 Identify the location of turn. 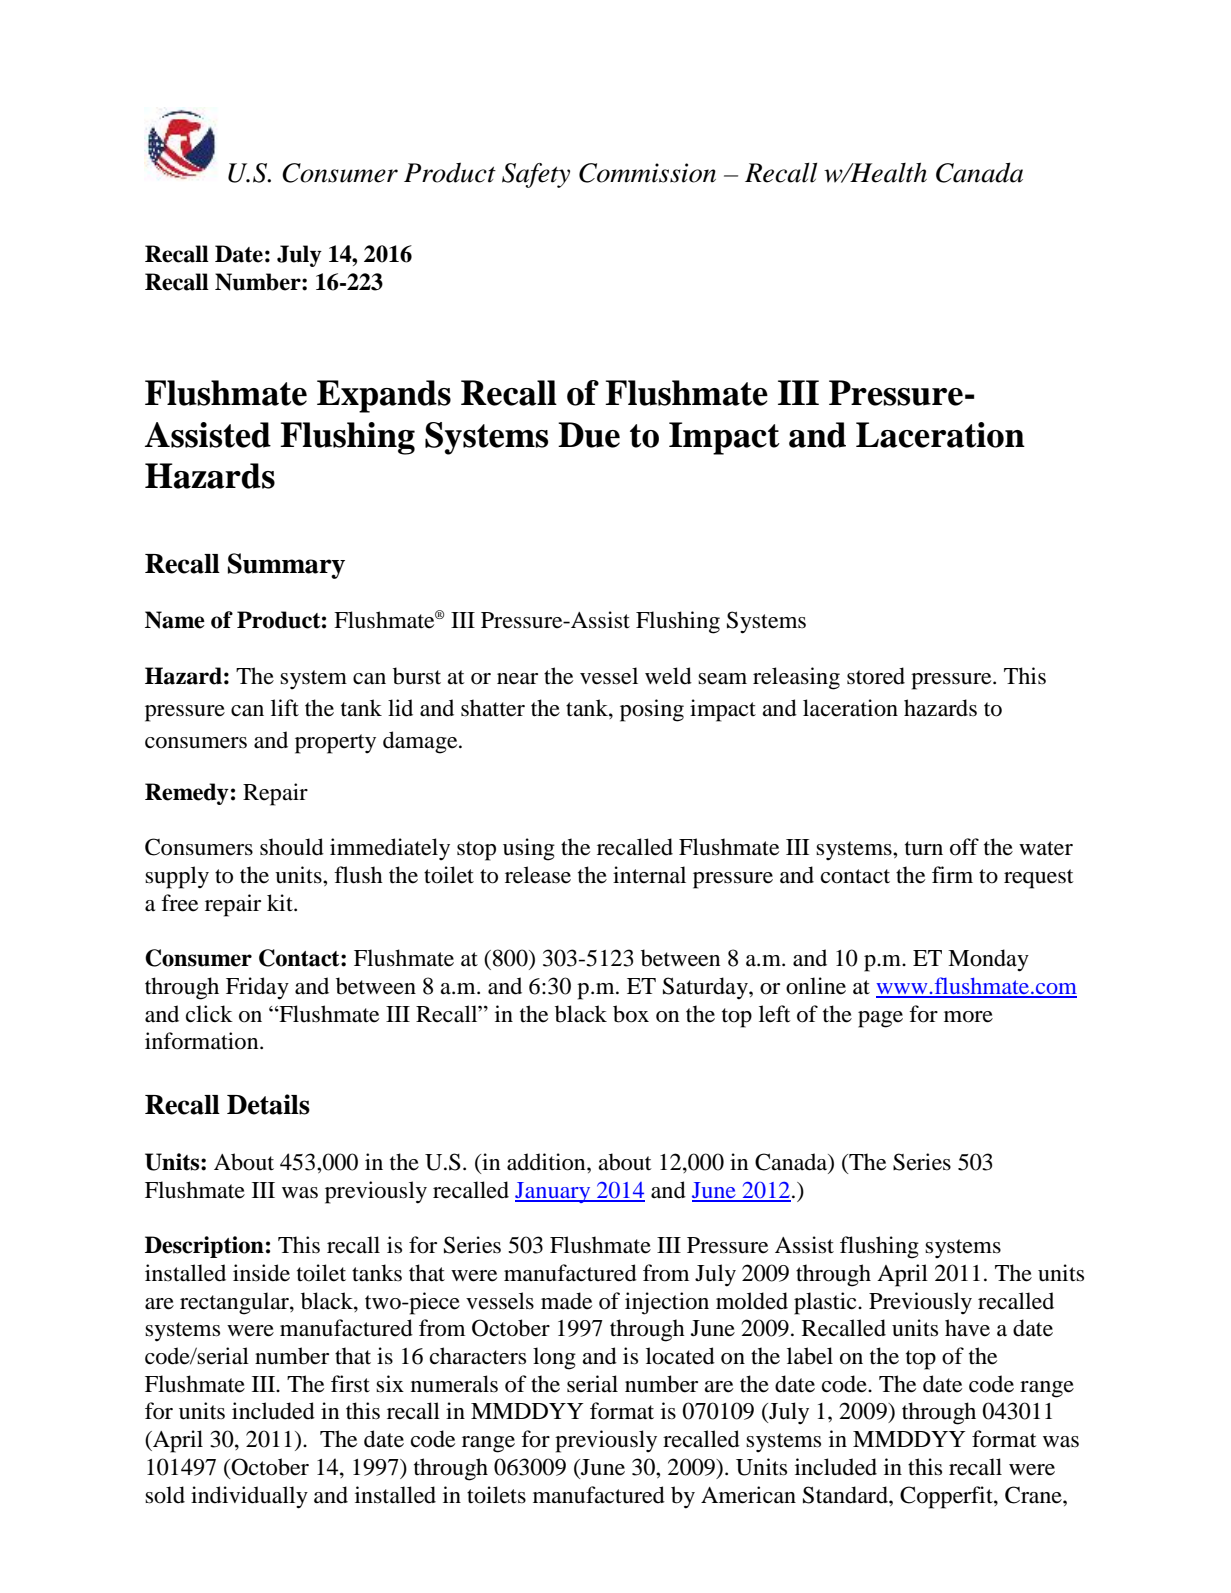
(924, 848).
